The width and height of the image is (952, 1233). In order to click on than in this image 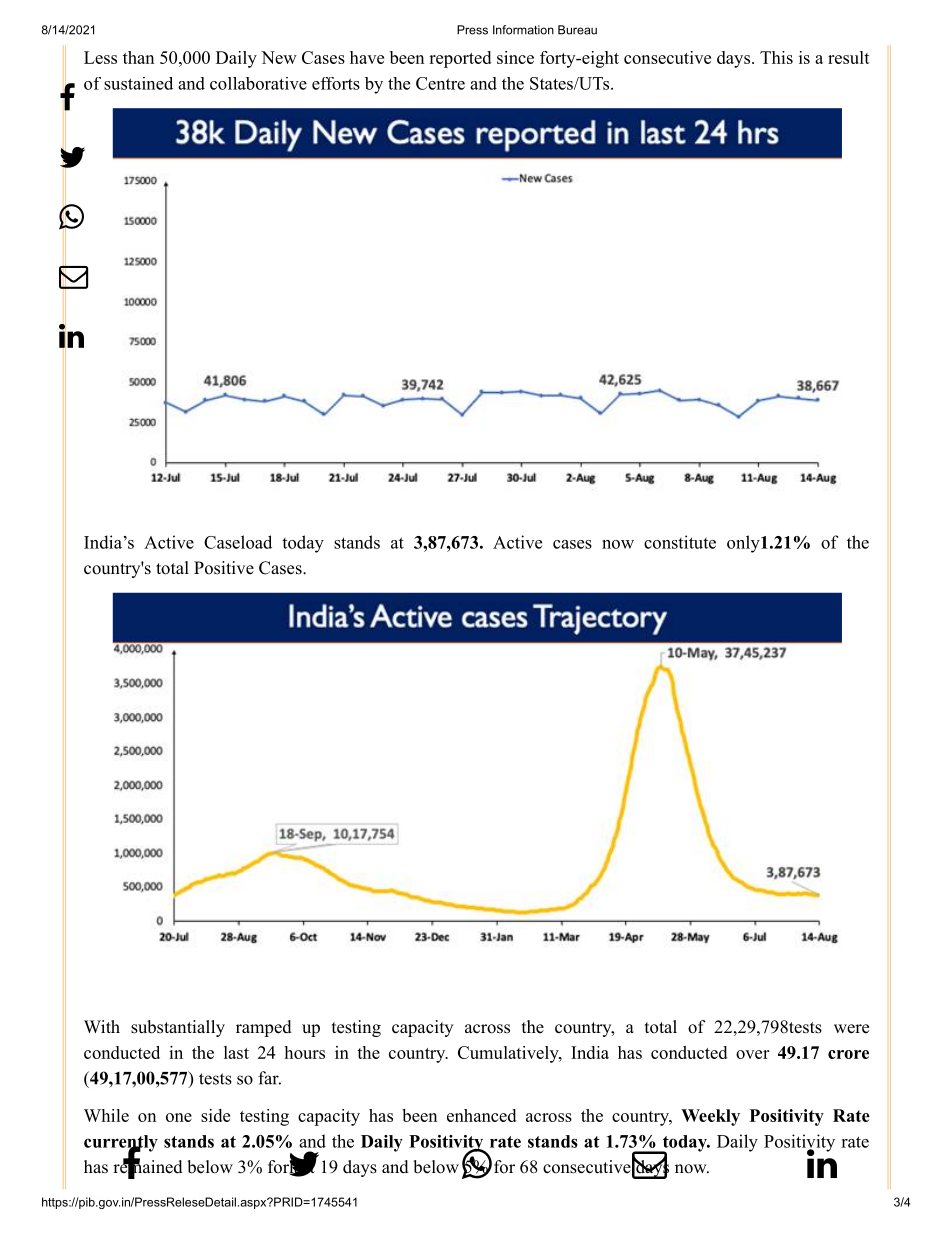, I will do `click(138, 57)`.
